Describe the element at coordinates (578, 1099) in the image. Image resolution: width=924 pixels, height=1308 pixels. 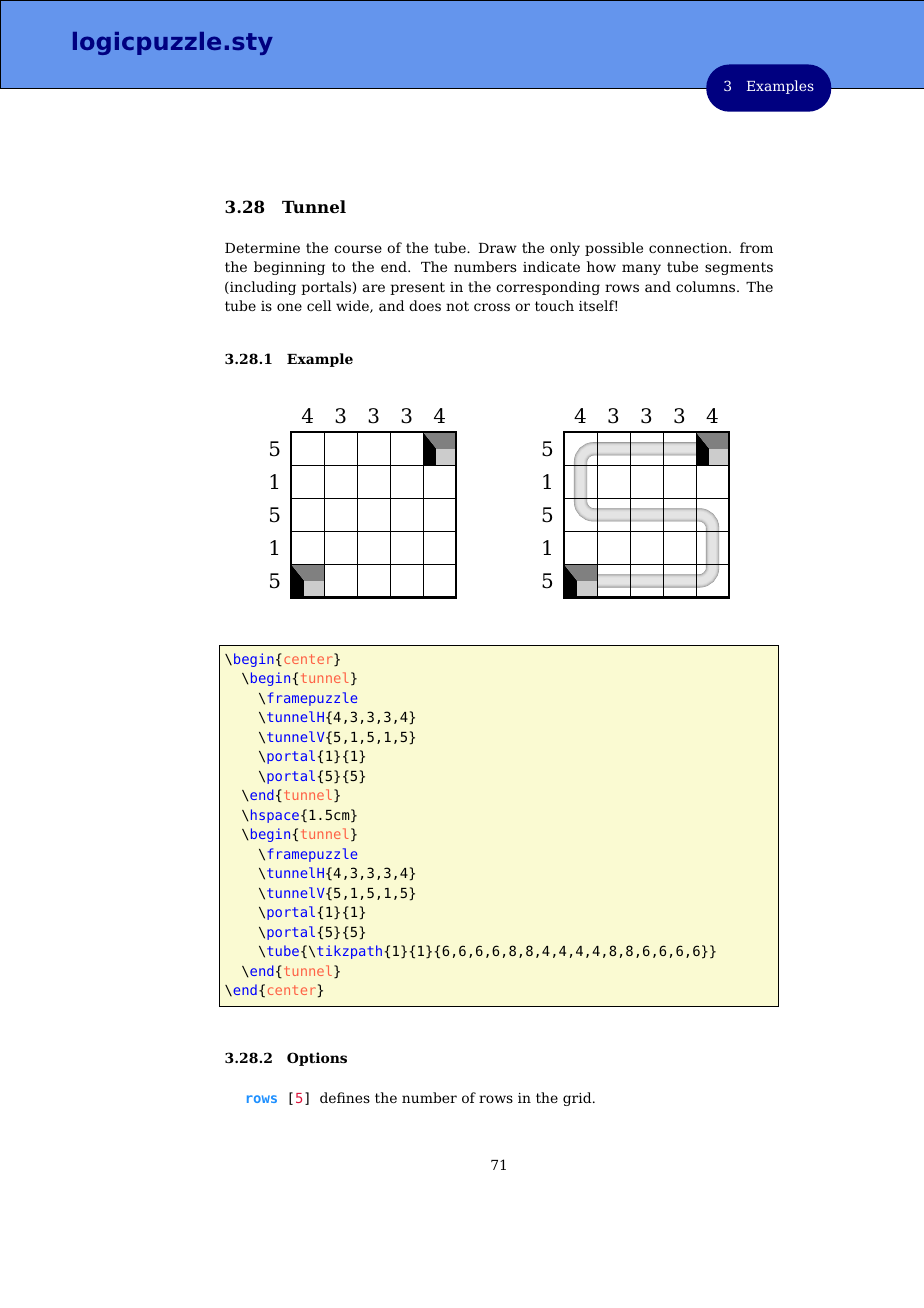
I see `grid` at that location.
